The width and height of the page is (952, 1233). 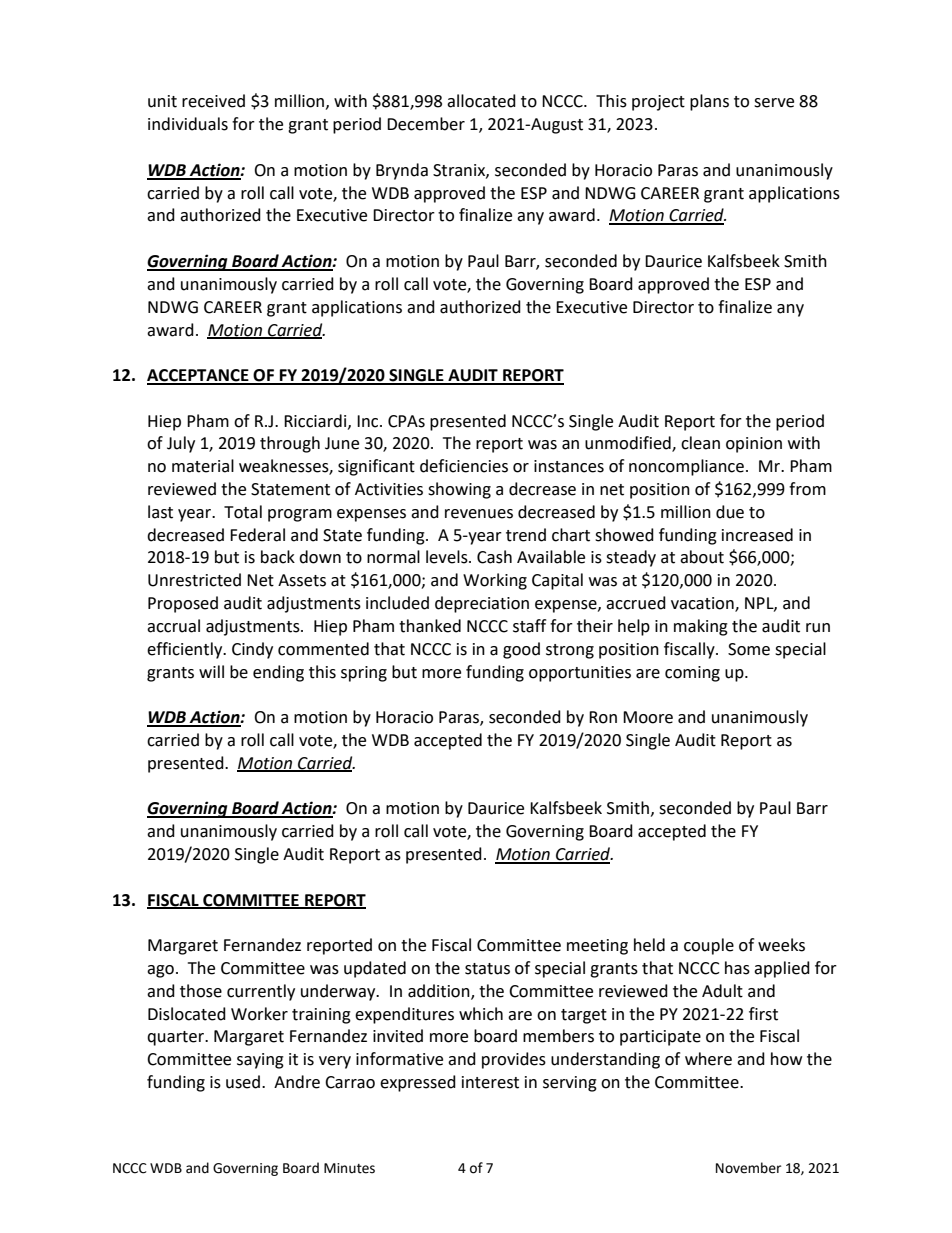 I want to click on plans, so click(x=709, y=102).
